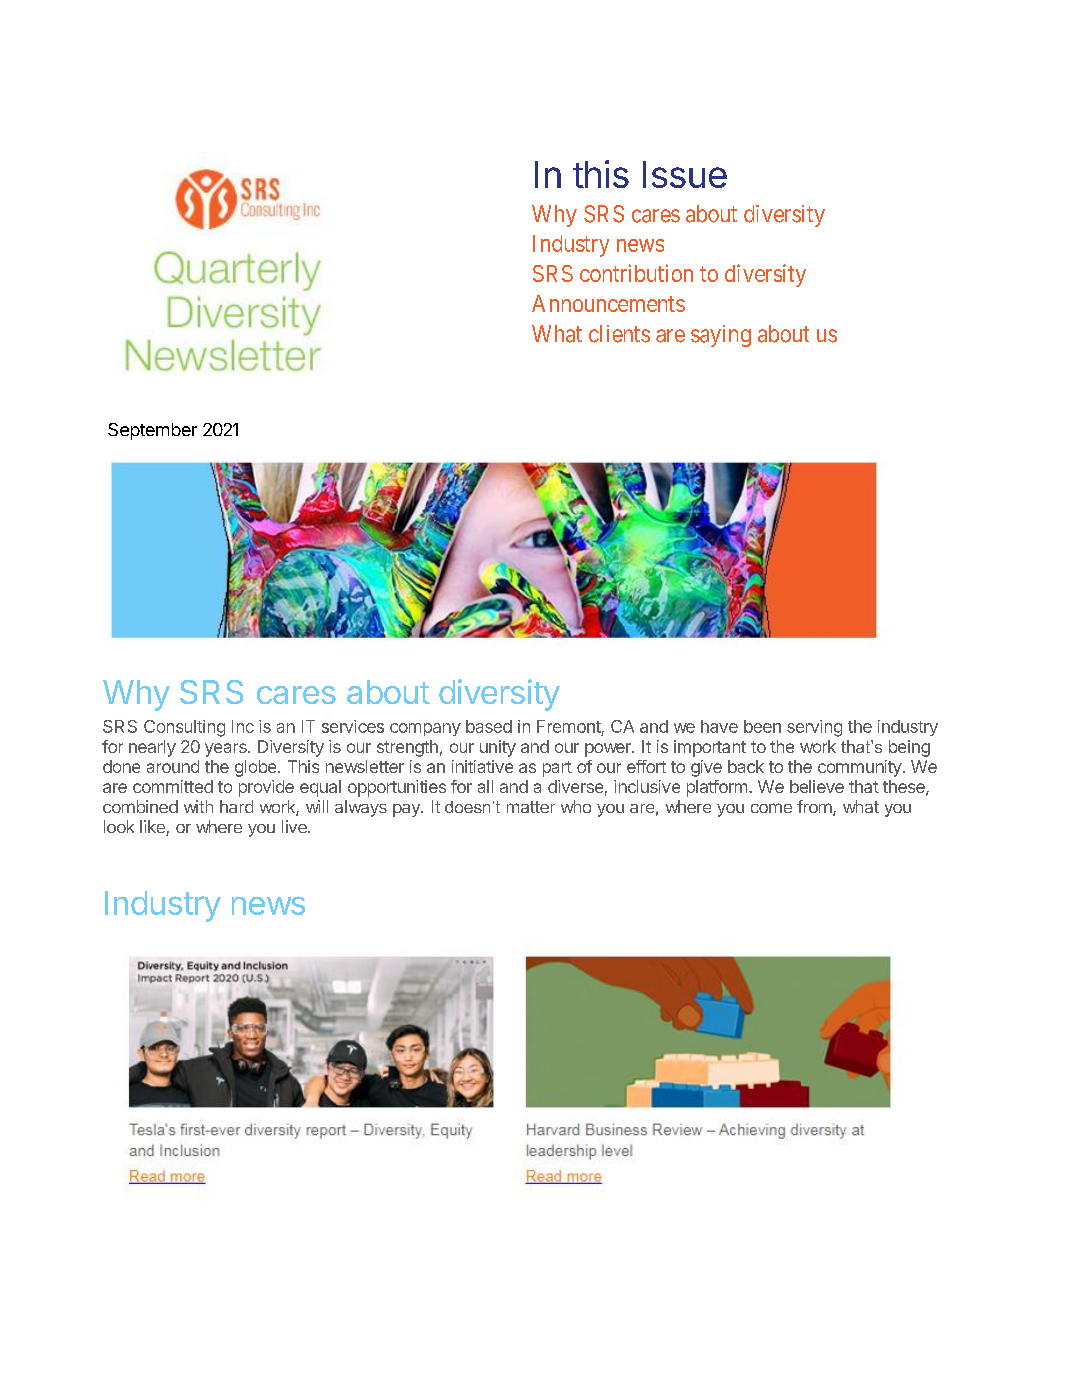 The height and width of the page is (1380, 1067). What do you see at coordinates (619, 334) in the page?
I see `clients` at bounding box center [619, 334].
